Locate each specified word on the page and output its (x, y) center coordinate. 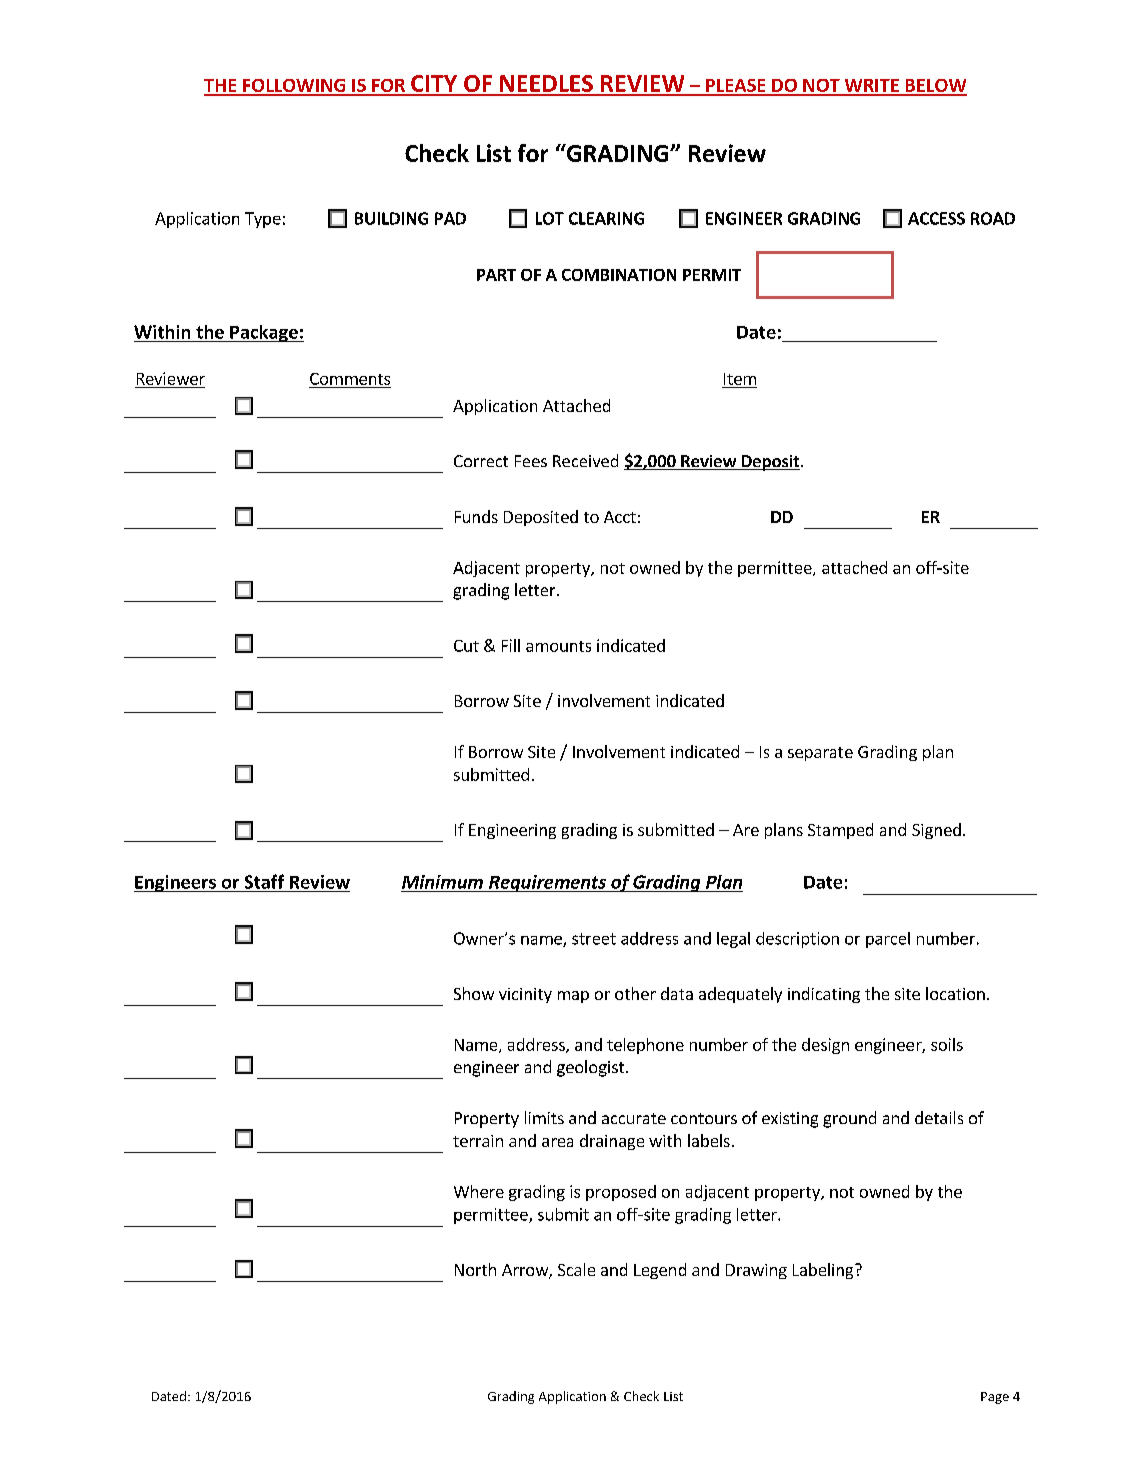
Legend (660, 1271)
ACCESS (936, 218)
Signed (936, 831)
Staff (264, 881)
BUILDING (391, 218)
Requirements (547, 883)
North (475, 1269)
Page (995, 1398)
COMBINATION (619, 275)
